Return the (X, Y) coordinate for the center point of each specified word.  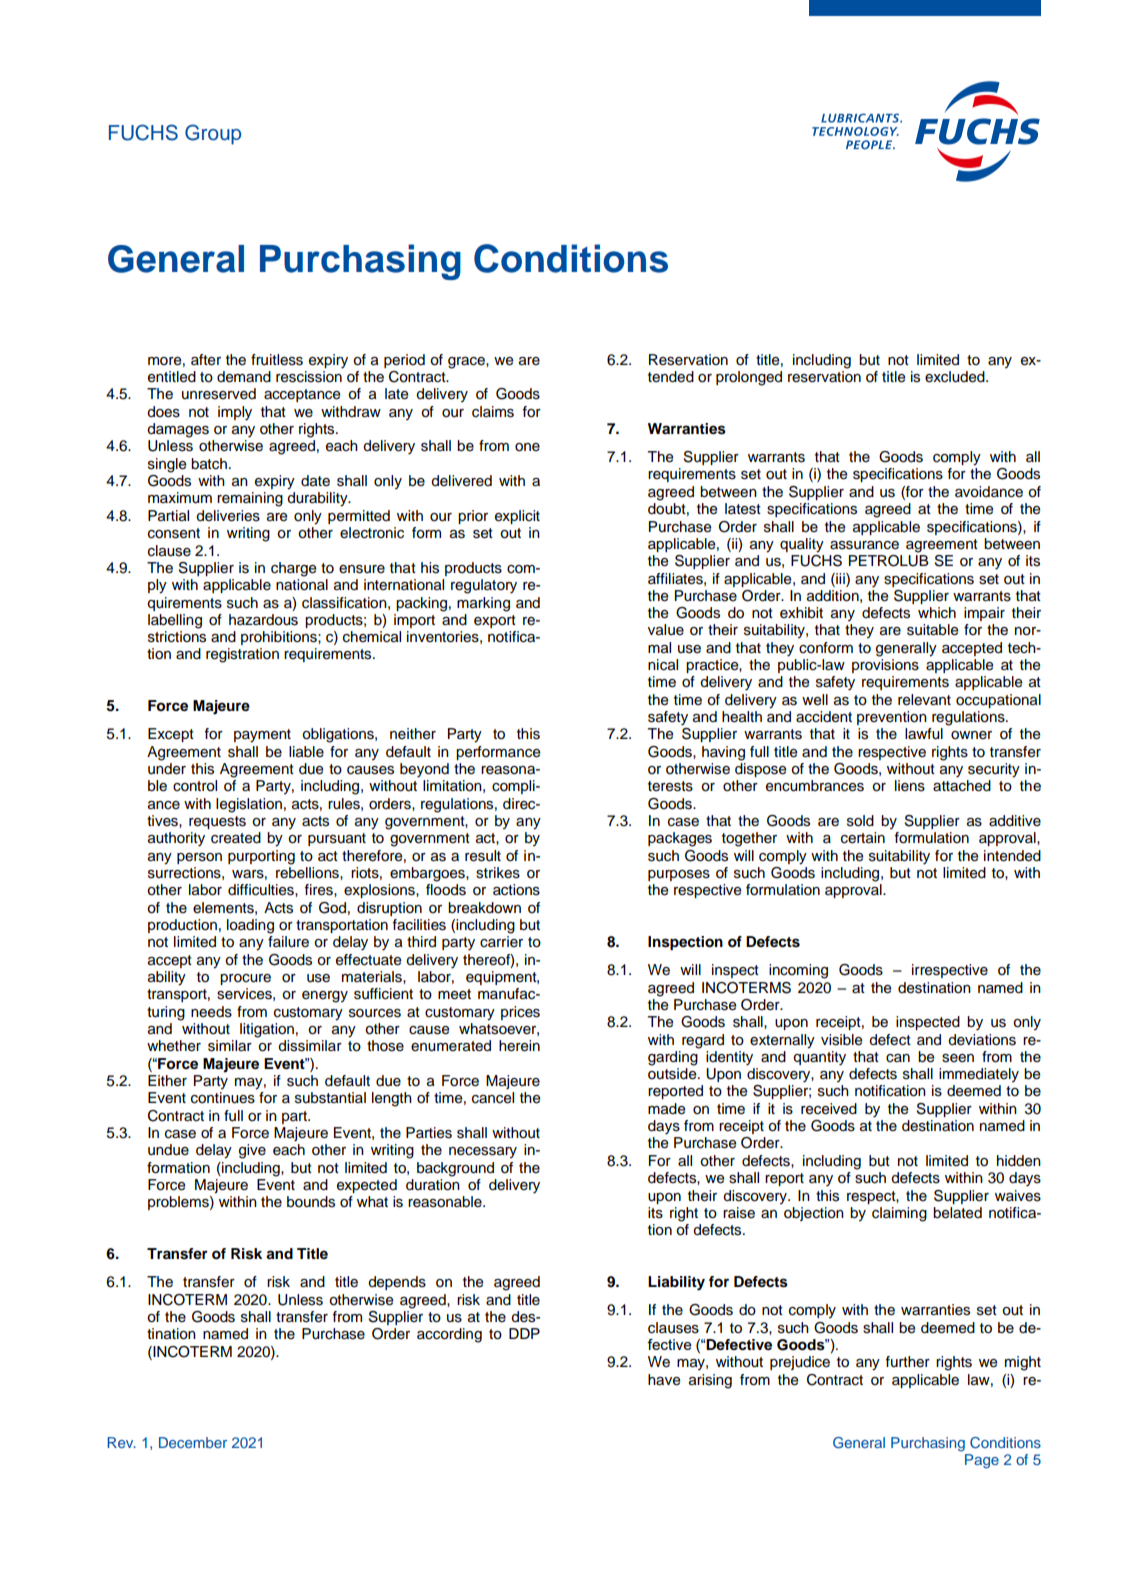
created (236, 838)
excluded (956, 377)
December (193, 1442)
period (404, 361)
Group (213, 134)
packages (680, 839)
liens (910, 786)
